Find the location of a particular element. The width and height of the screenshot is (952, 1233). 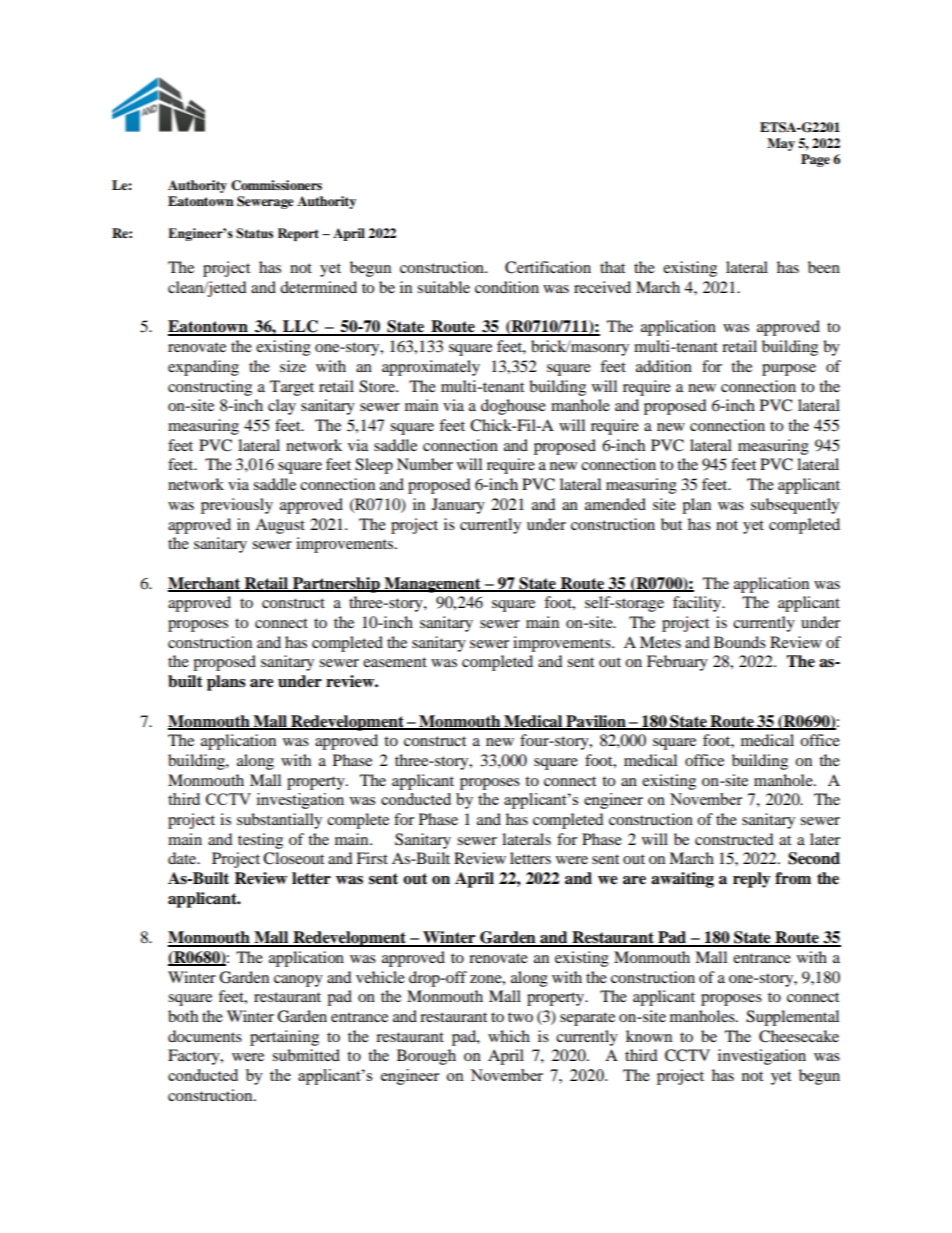

purpose is located at coordinates (789, 370).
